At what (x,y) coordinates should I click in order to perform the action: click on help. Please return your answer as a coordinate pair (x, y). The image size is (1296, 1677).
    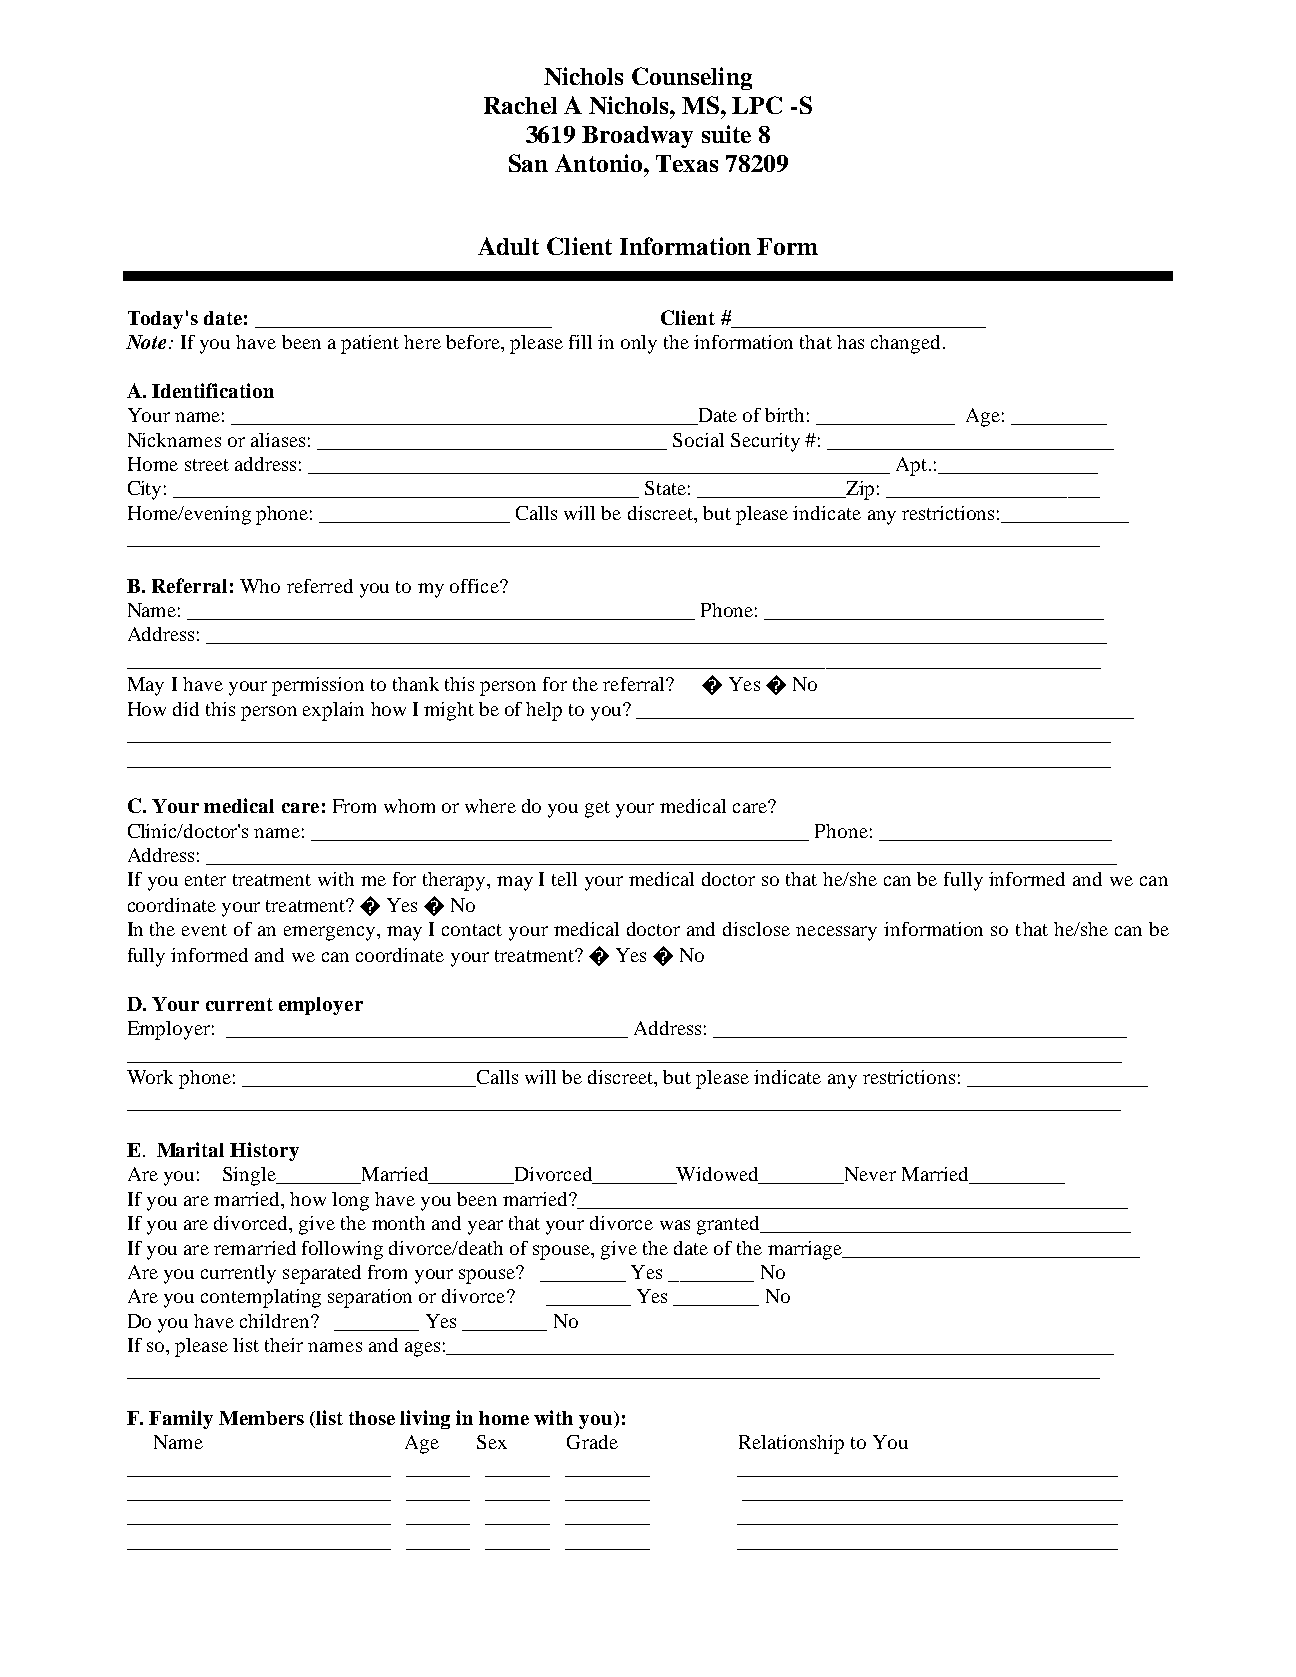
    Looking at the image, I should click on (544, 711).
